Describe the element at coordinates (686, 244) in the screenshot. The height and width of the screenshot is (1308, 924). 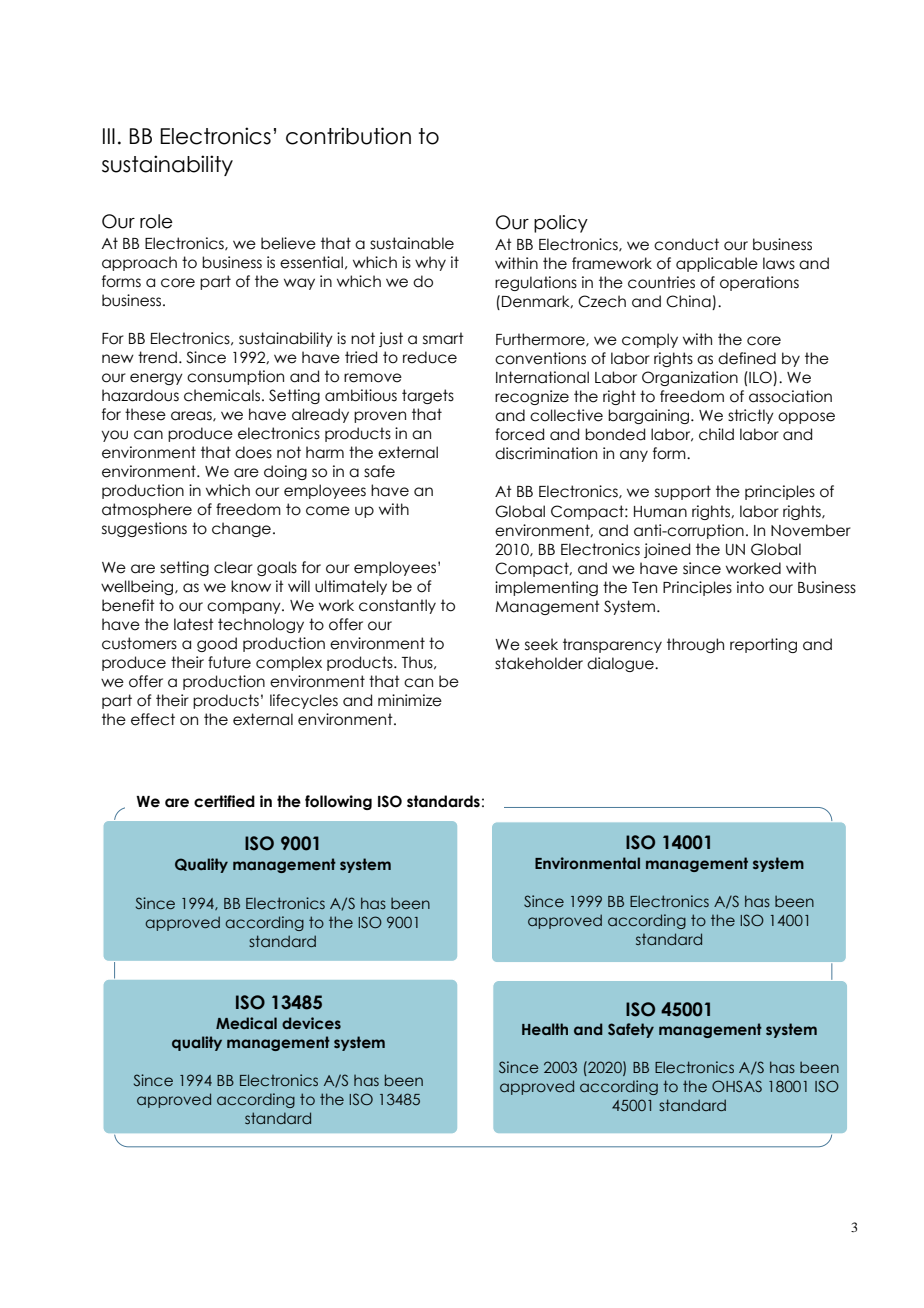
I see `conduct` at that location.
